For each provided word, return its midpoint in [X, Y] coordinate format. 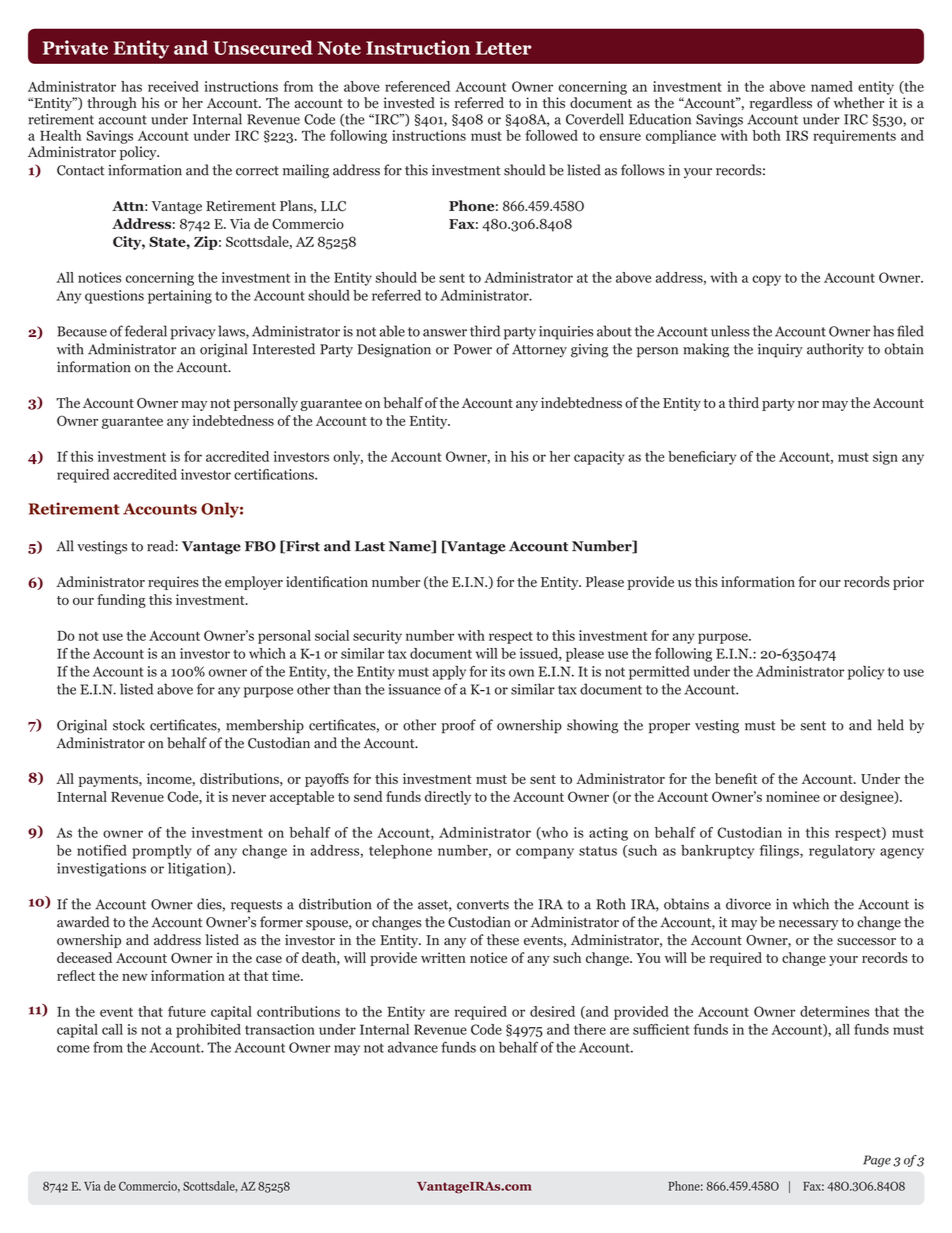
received [173, 86]
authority [835, 350]
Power [473, 349]
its [498, 671]
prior [908, 583]
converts [483, 905]
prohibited [208, 1031]
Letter [504, 48]
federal [146, 331]
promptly [161, 852]
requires [173, 583]
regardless [781, 104]
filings [780, 852]
